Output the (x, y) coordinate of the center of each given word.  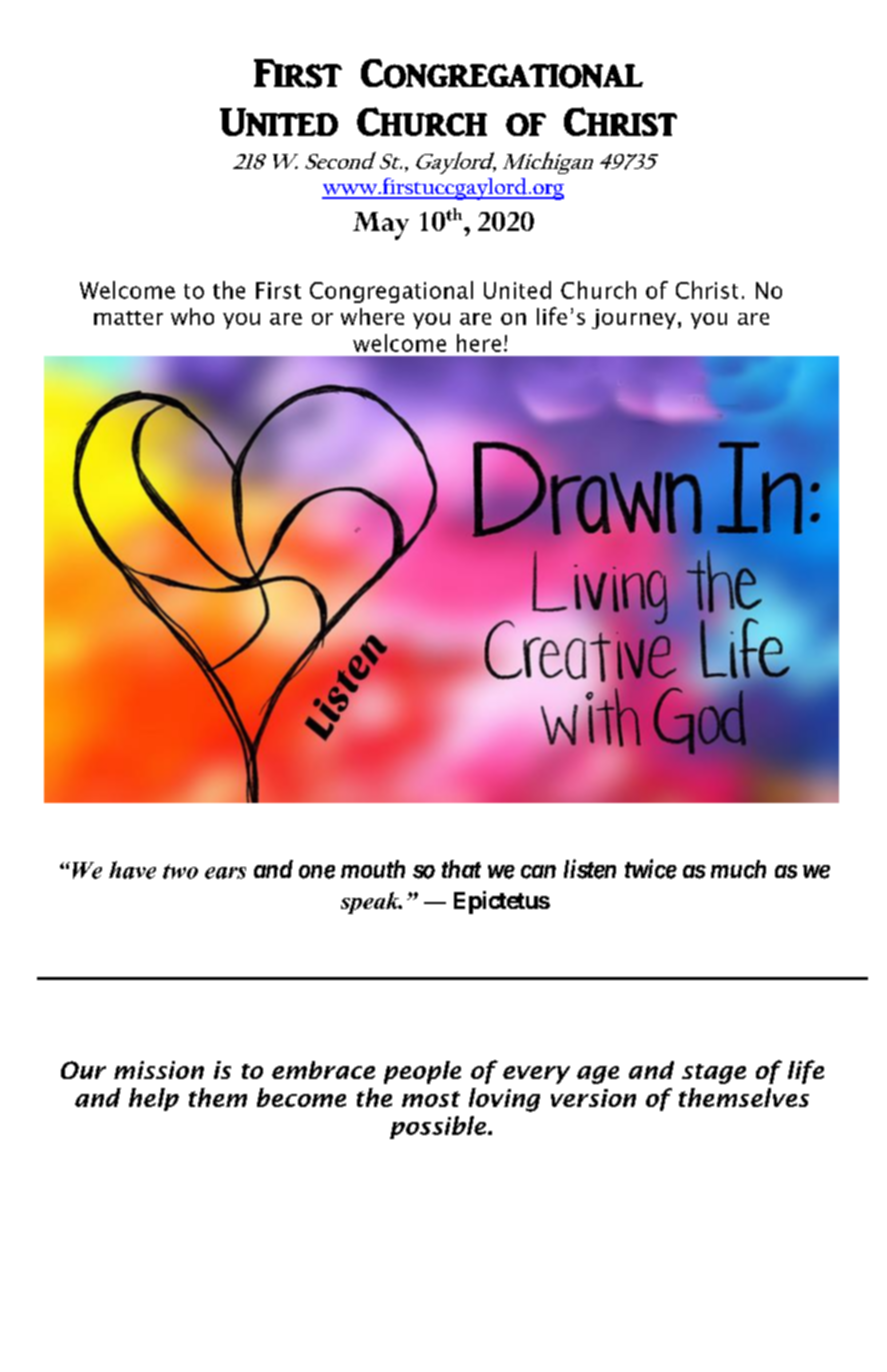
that (461, 869)
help (154, 1099)
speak (371, 903)
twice (651, 869)
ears (225, 873)
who (192, 316)
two (180, 871)
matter (128, 318)
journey (634, 319)
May (381, 226)
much (738, 869)
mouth (373, 869)
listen (590, 869)
